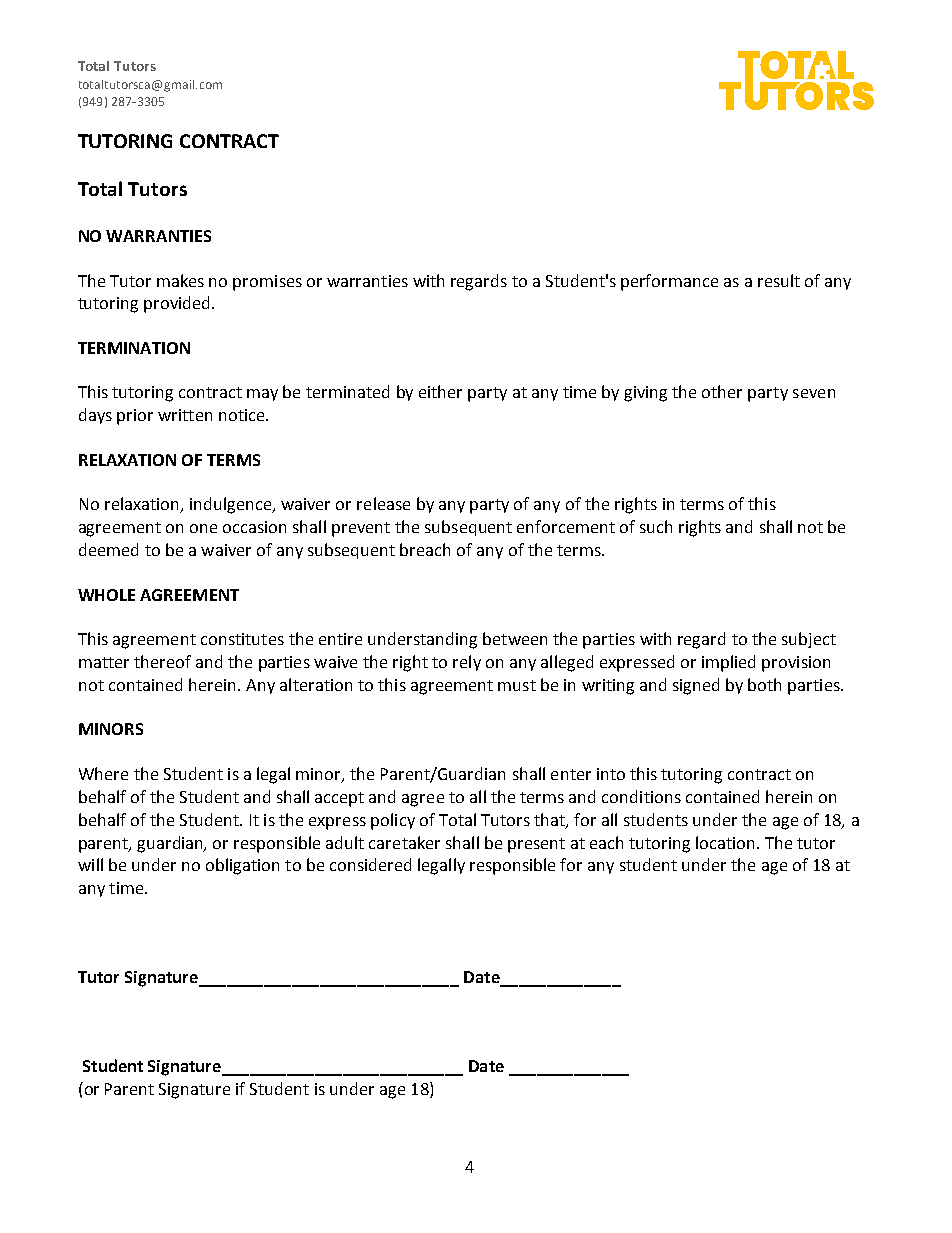 This screenshot has width=952, height=1233. What do you see at coordinates (106, 595) in the screenshot?
I see `WHOLE` at bounding box center [106, 595].
